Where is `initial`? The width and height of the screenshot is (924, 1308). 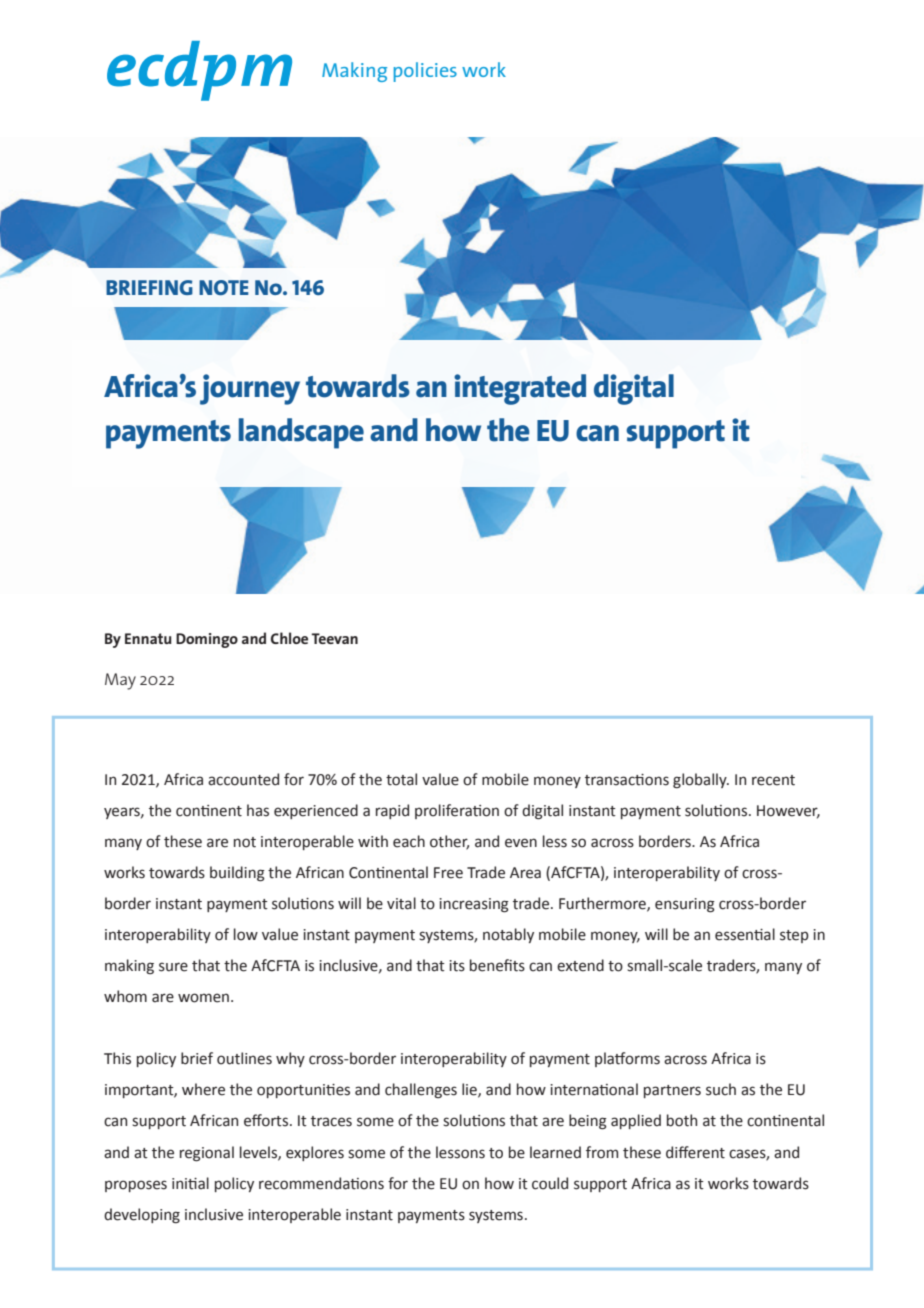 initial is located at coordinates (190, 1183).
